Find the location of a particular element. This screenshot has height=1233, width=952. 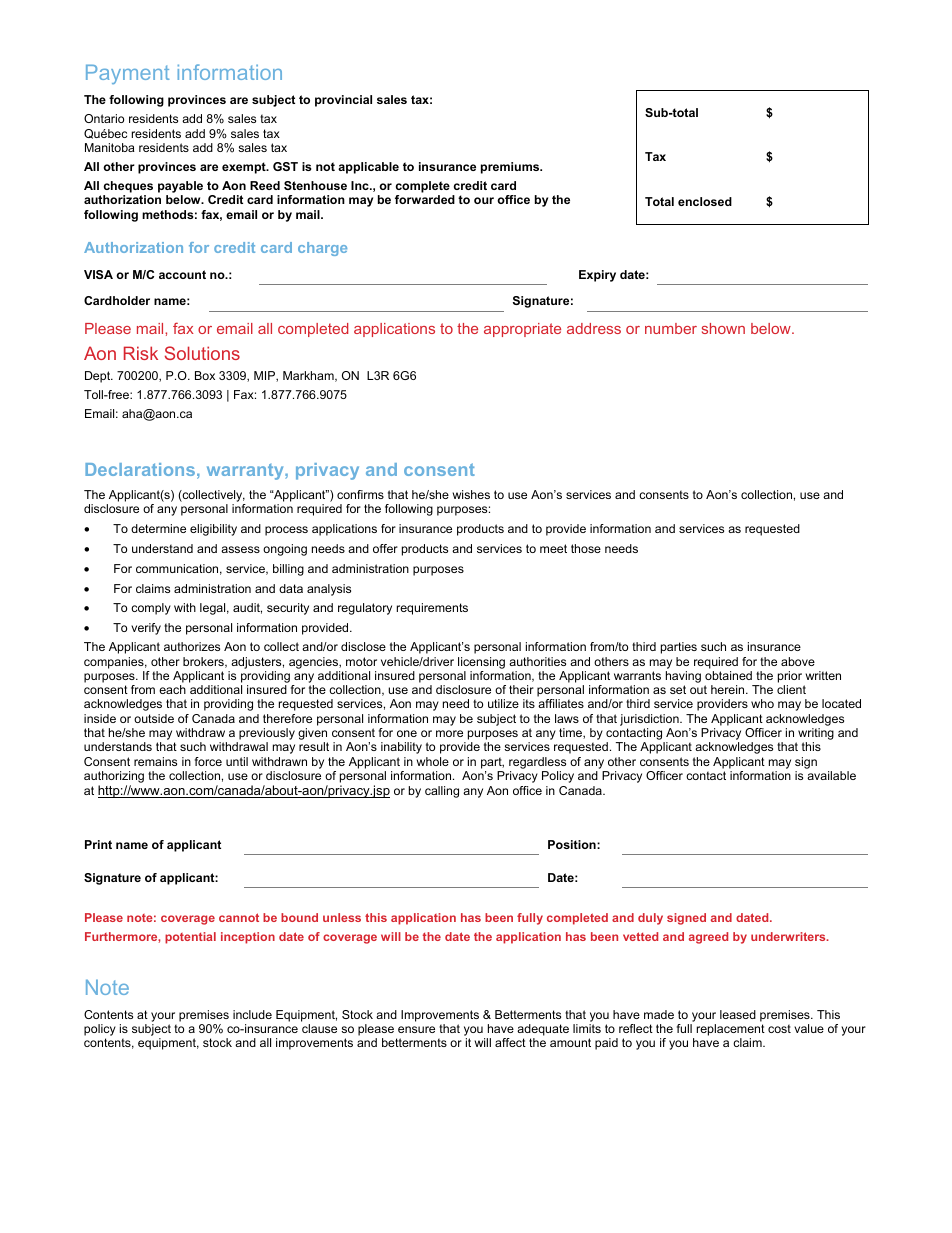

utilize is located at coordinates (503, 703).
